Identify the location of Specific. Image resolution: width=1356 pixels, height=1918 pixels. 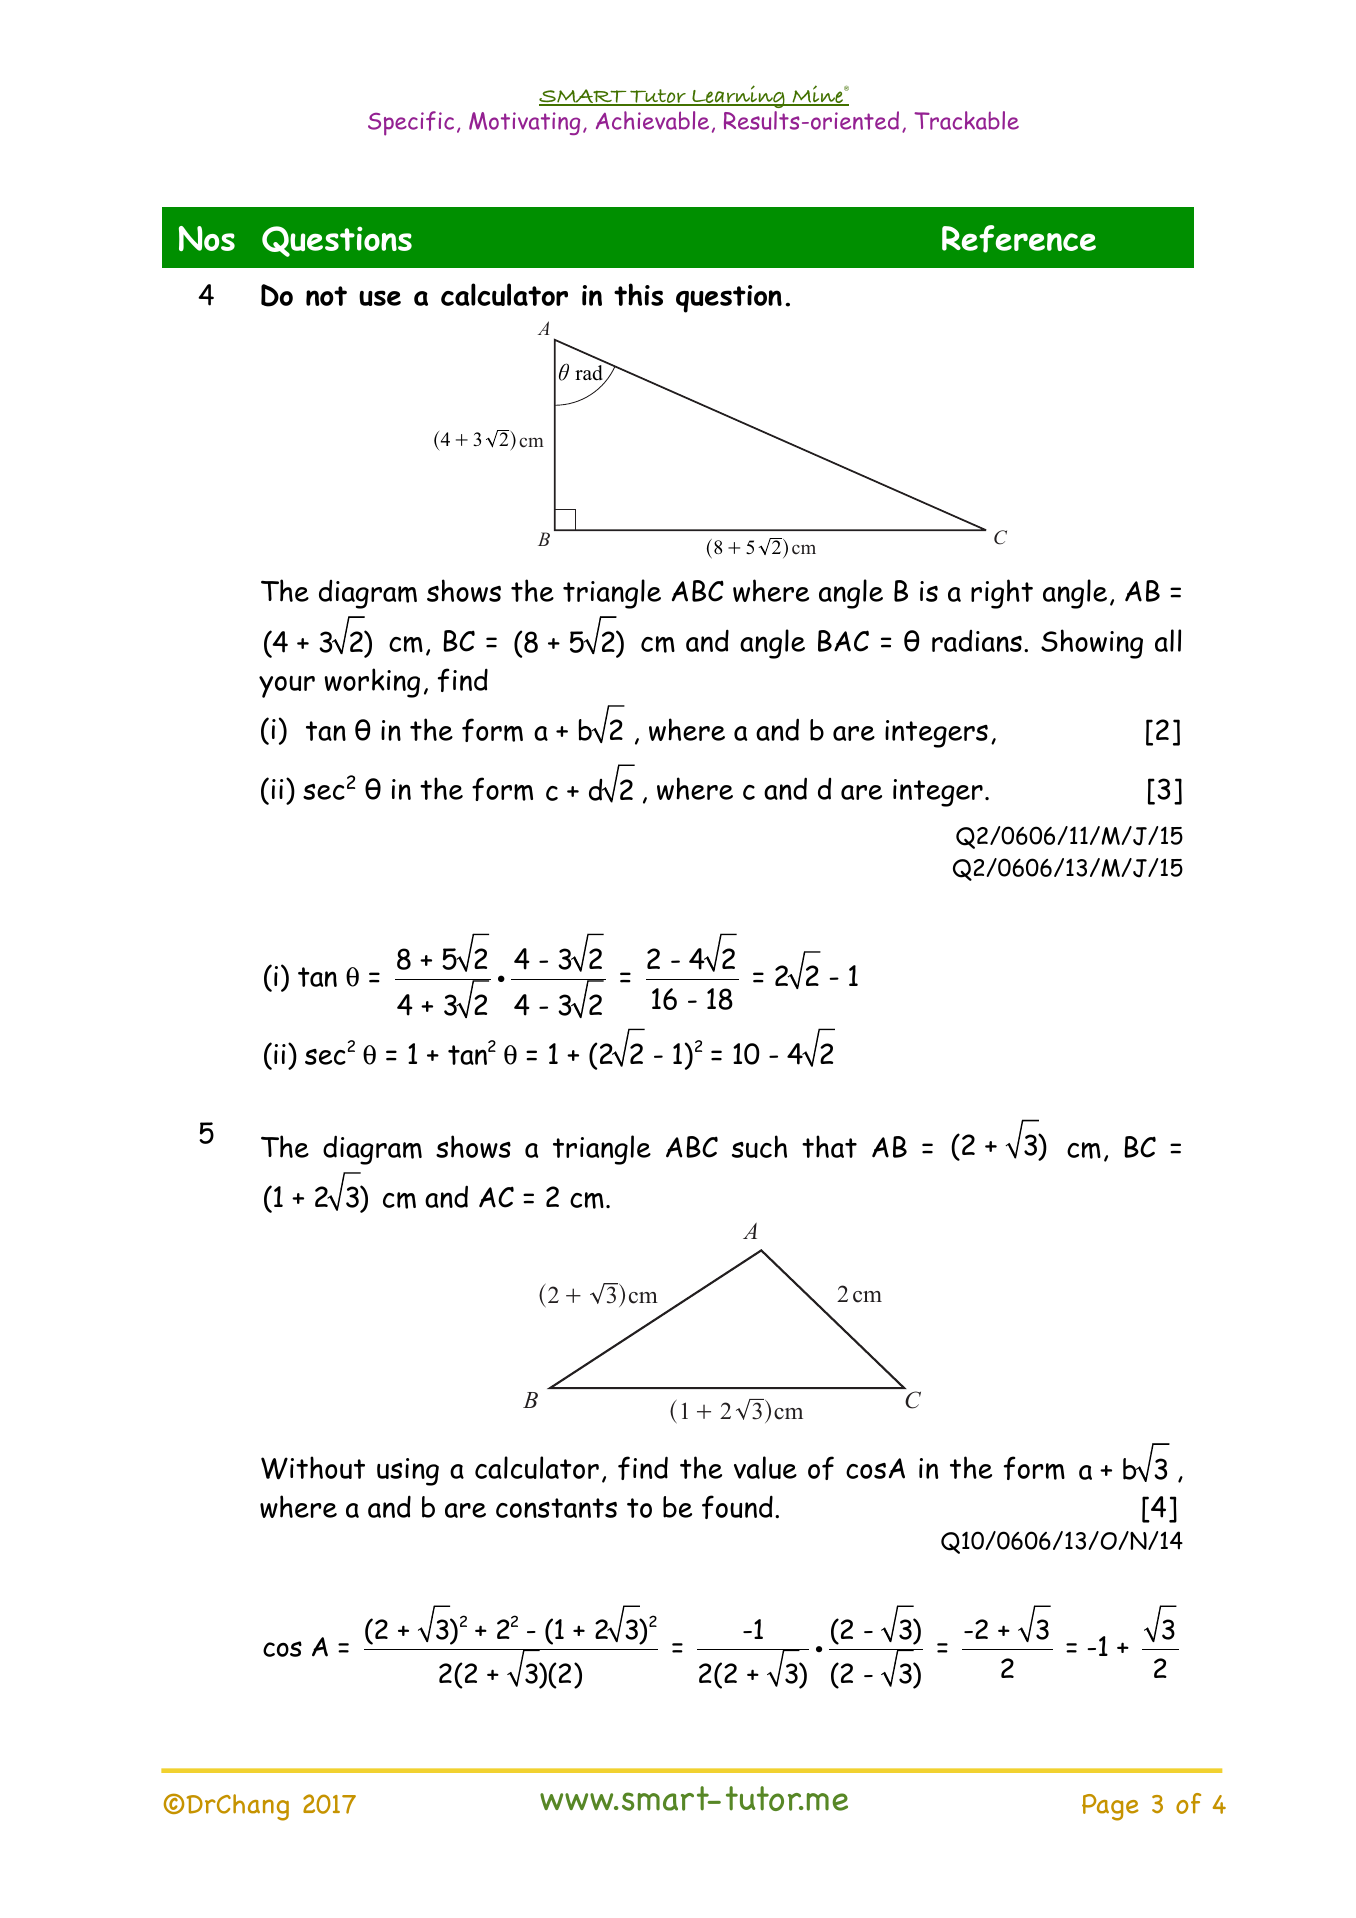
(411, 123).
